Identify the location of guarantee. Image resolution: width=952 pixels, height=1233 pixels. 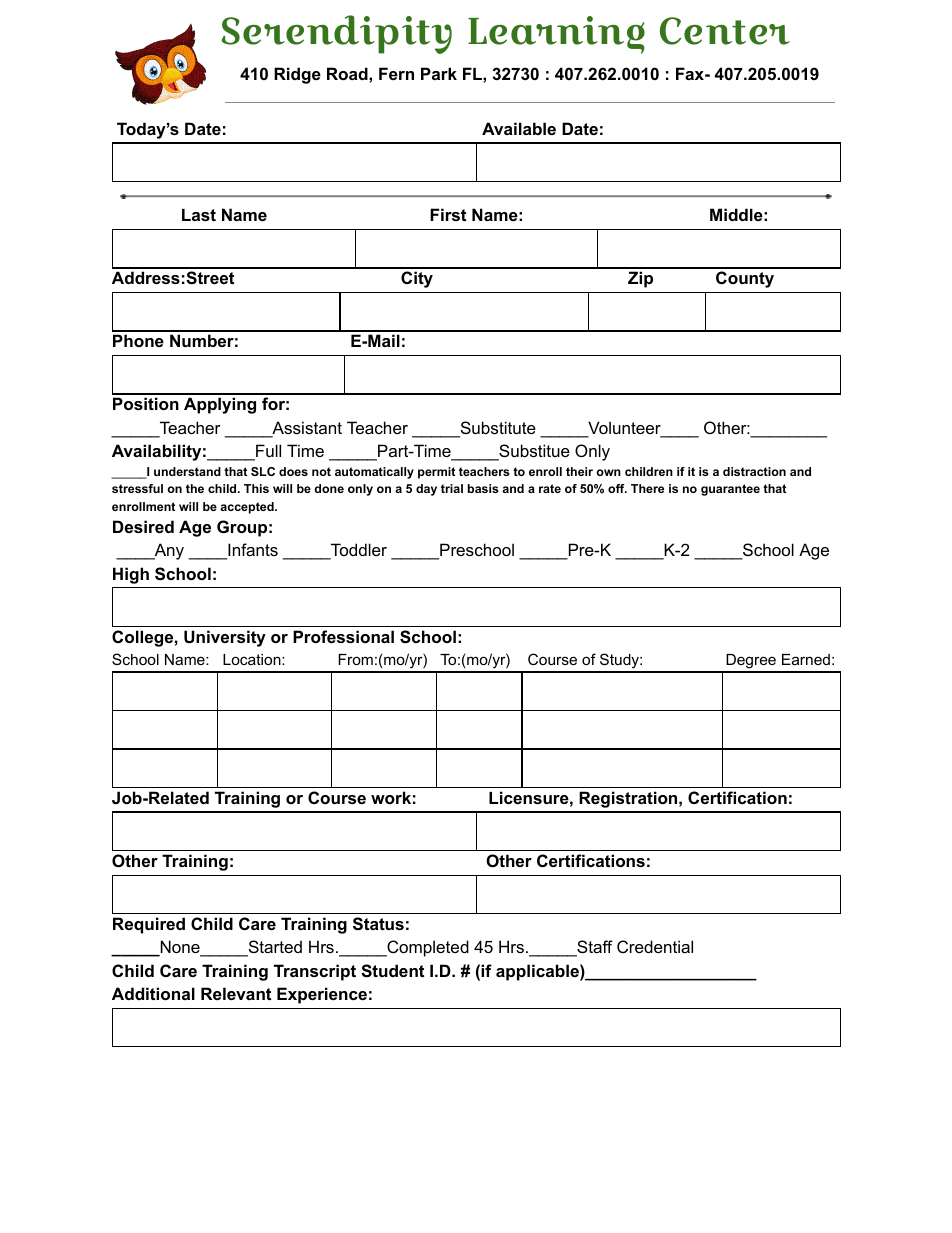
(730, 490).
